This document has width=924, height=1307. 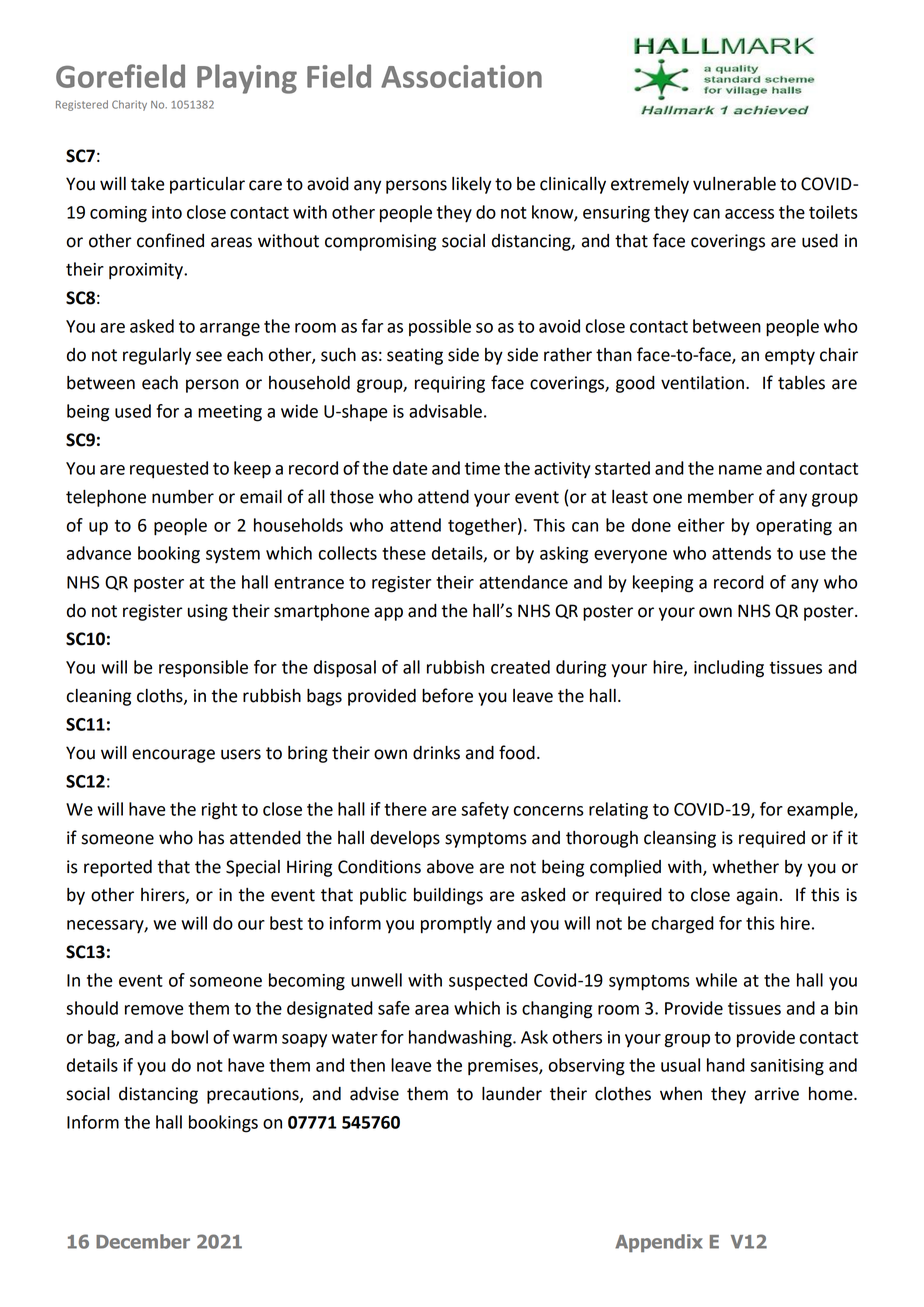 I want to click on Association, so click(x=461, y=76).
